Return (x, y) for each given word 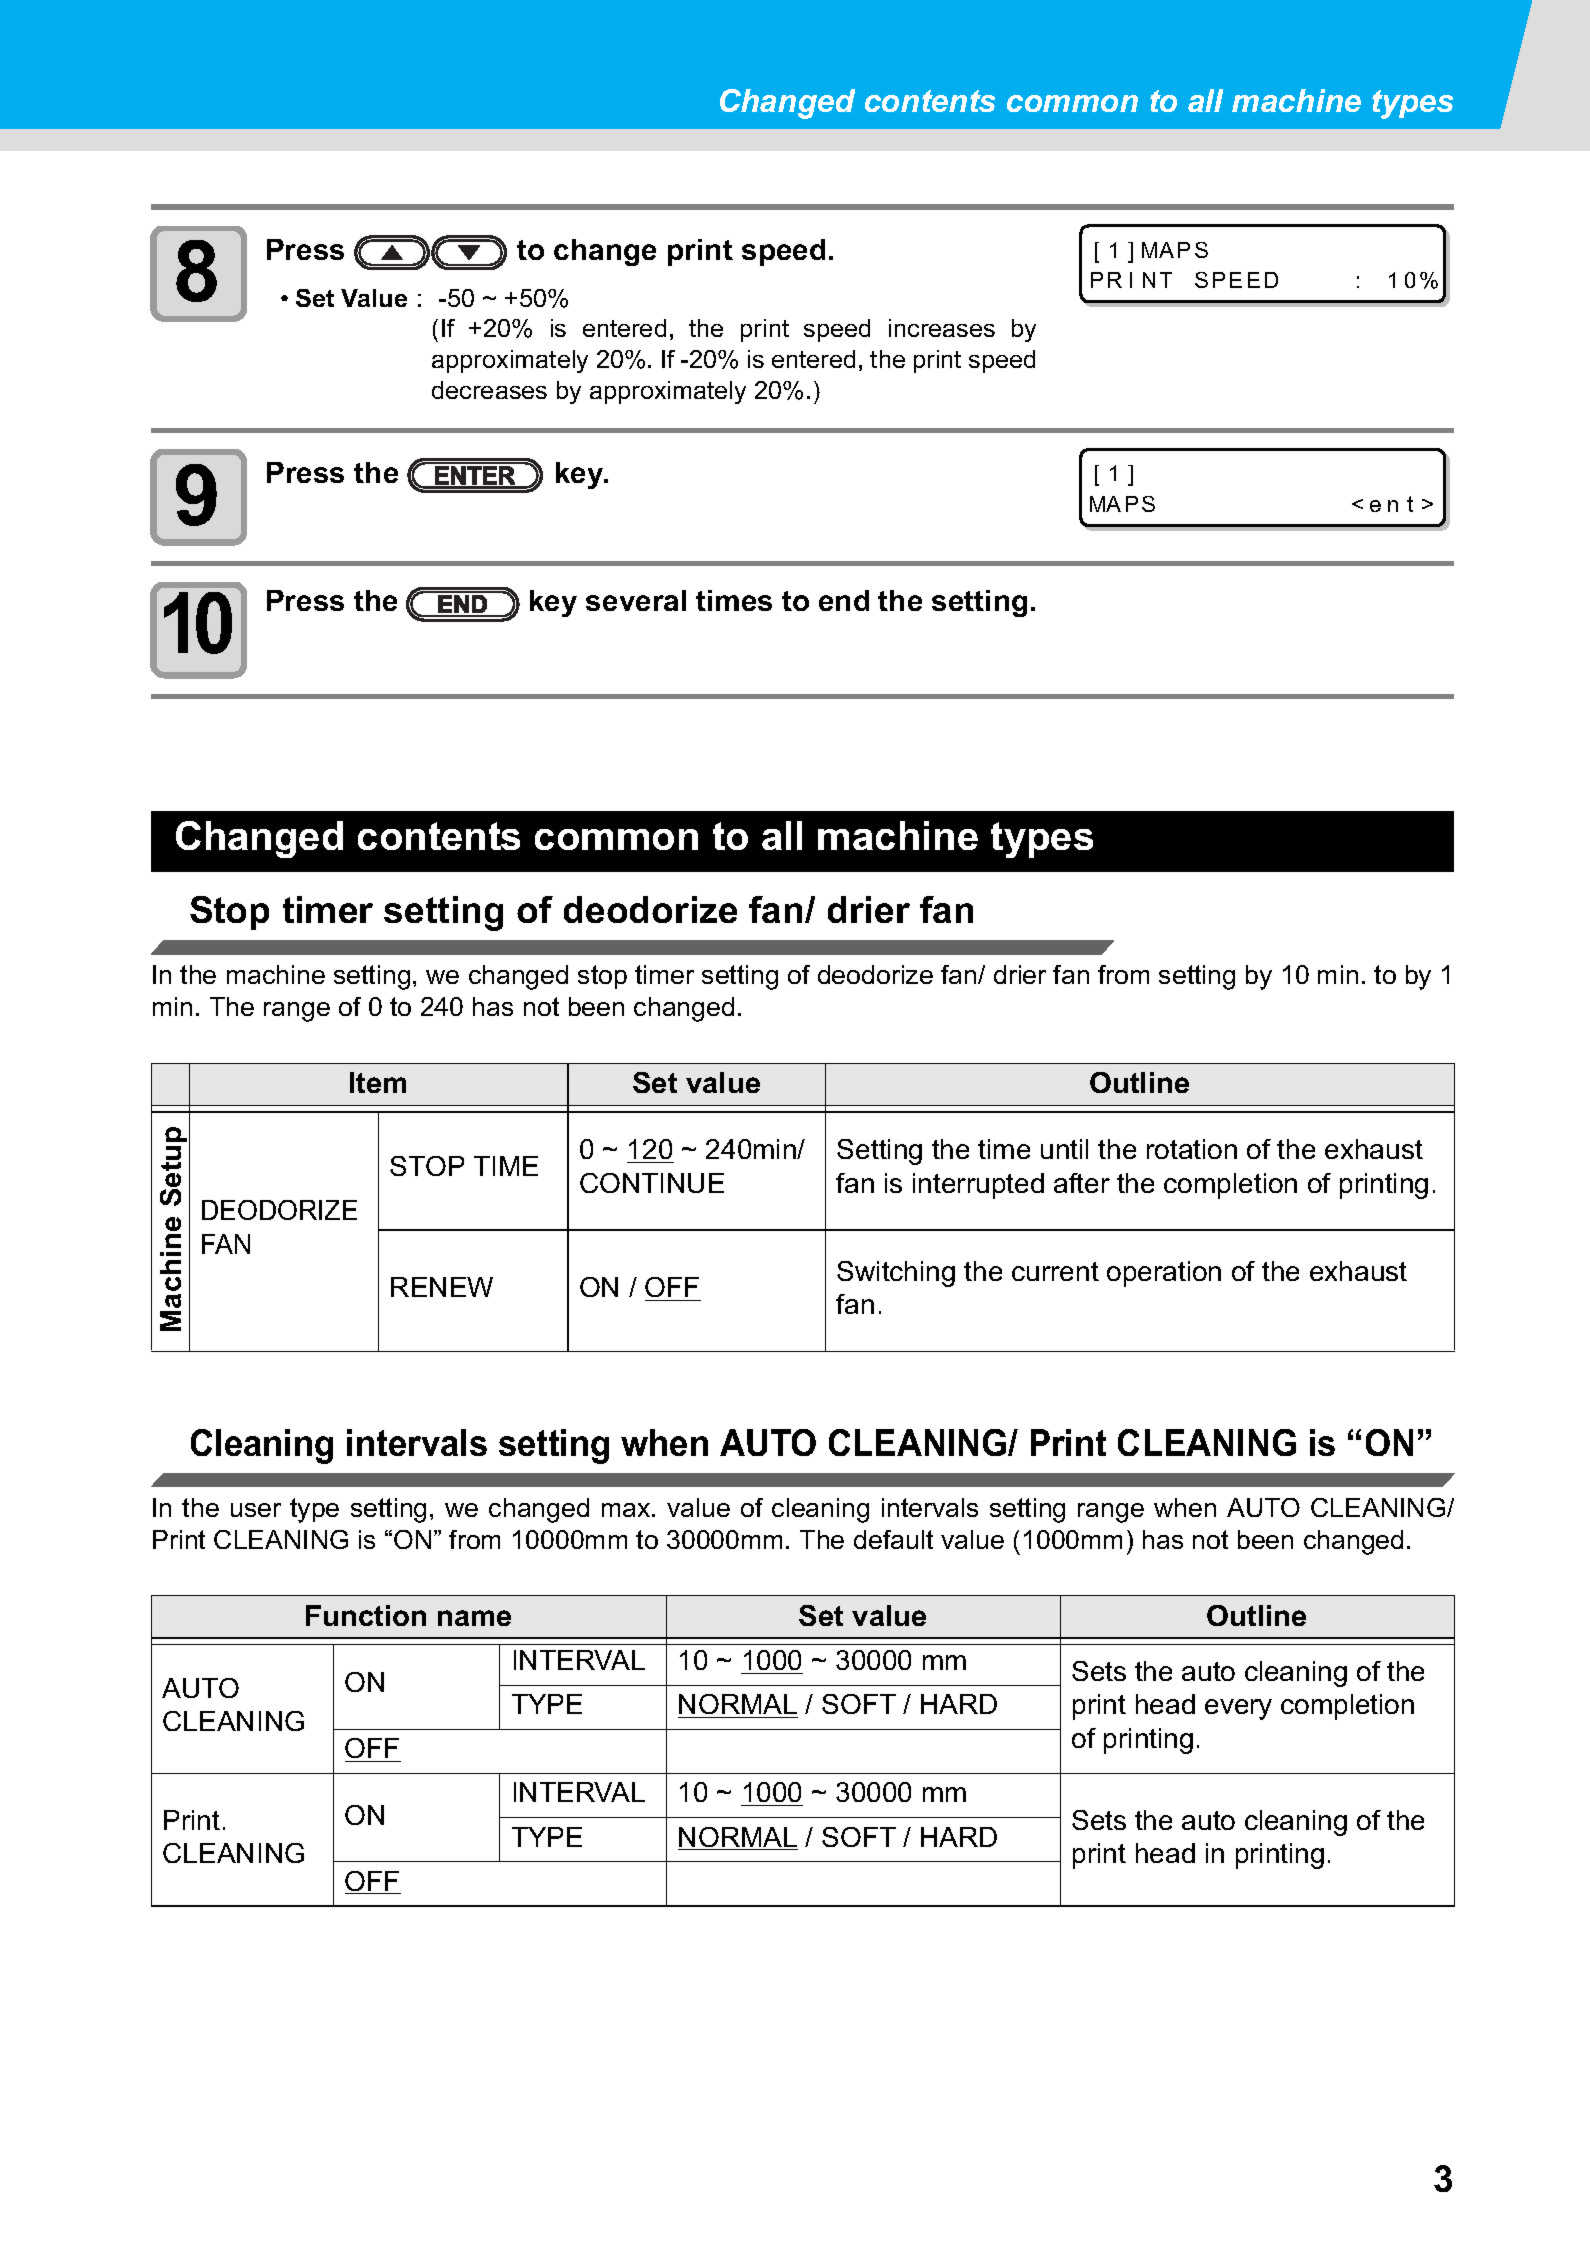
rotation (1192, 1149)
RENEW (442, 1287)
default (893, 1539)
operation (1164, 1274)
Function (366, 1615)
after (1082, 1183)
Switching (896, 1274)
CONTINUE (652, 1183)
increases (942, 328)
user (256, 1510)
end (844, 600)
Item (378, 1082)
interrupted (978, 1186)
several (636, 600)
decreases (489, 390)
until (1064, 1149)
